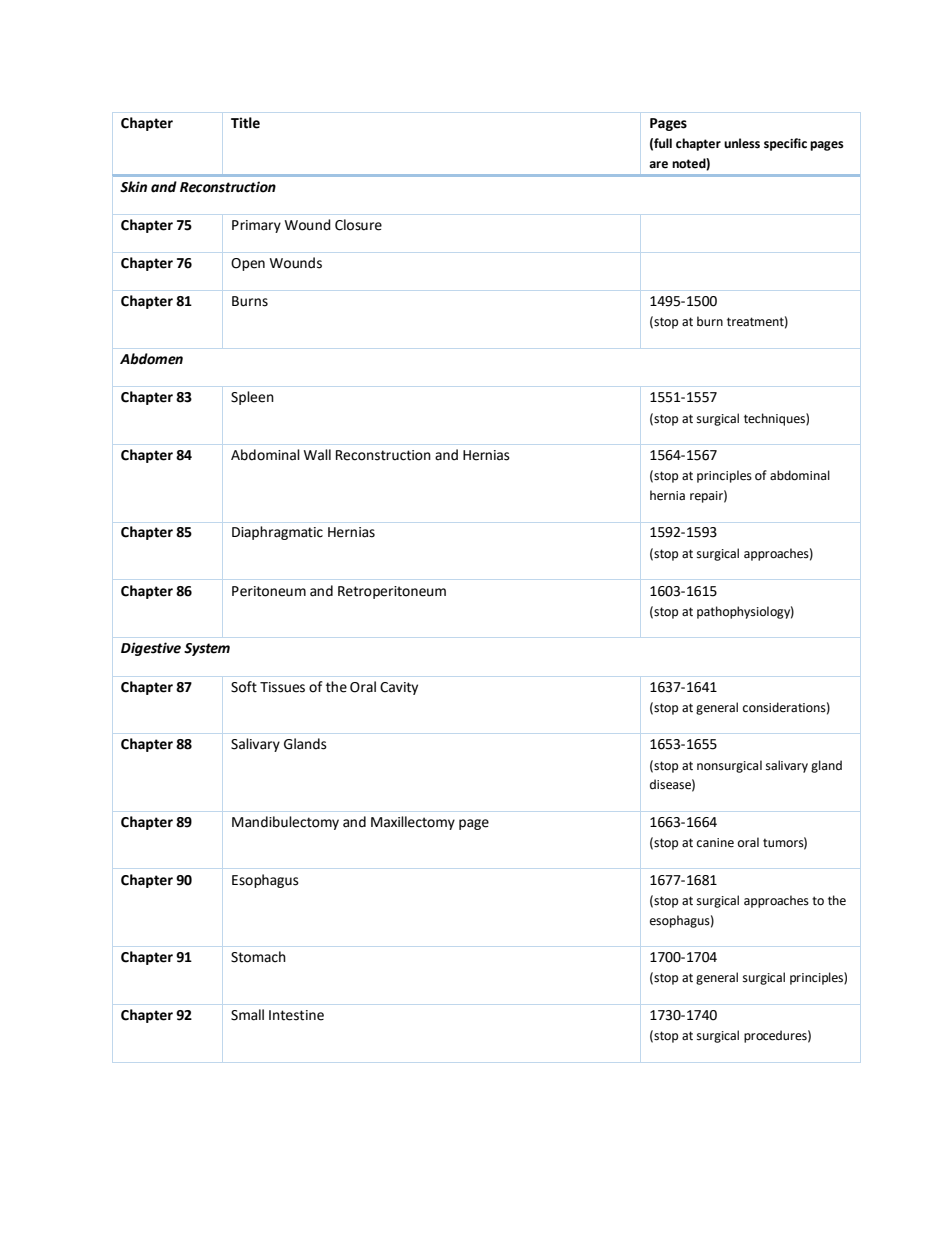 This page has width=952, height=1233. I want to click on Intestine, so click(296, 1015).
